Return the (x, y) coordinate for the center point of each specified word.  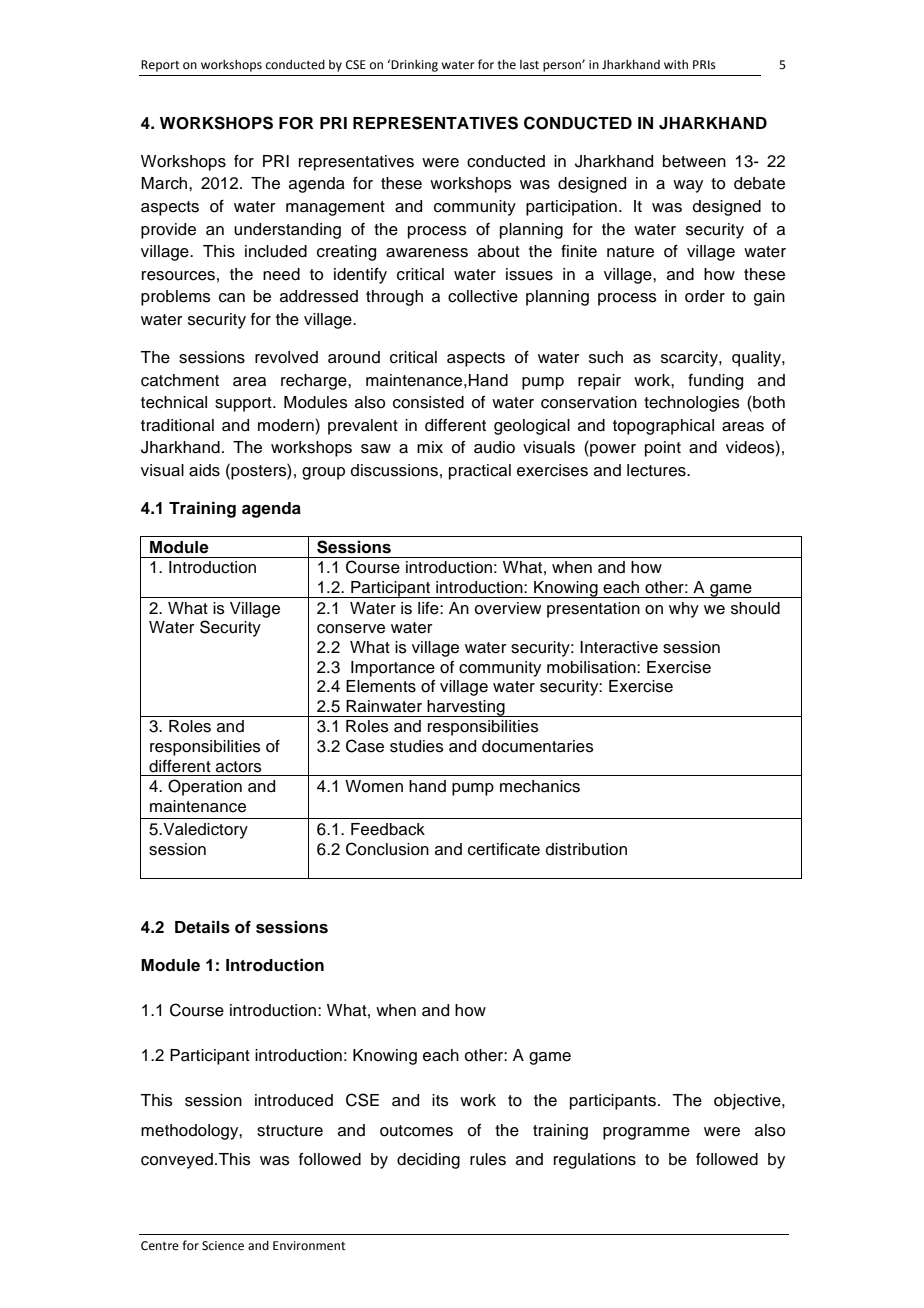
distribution (586, 849)
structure (290, 1131)
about (499, 251)
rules (488, 1159)
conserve (351, 629)
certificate (504, 849)
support (244, 404)
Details (202, 927)
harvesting (466, 708)
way (688, 186)
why (684, 610)
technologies (692, 404)
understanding (287, 231)
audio (494, 447)
